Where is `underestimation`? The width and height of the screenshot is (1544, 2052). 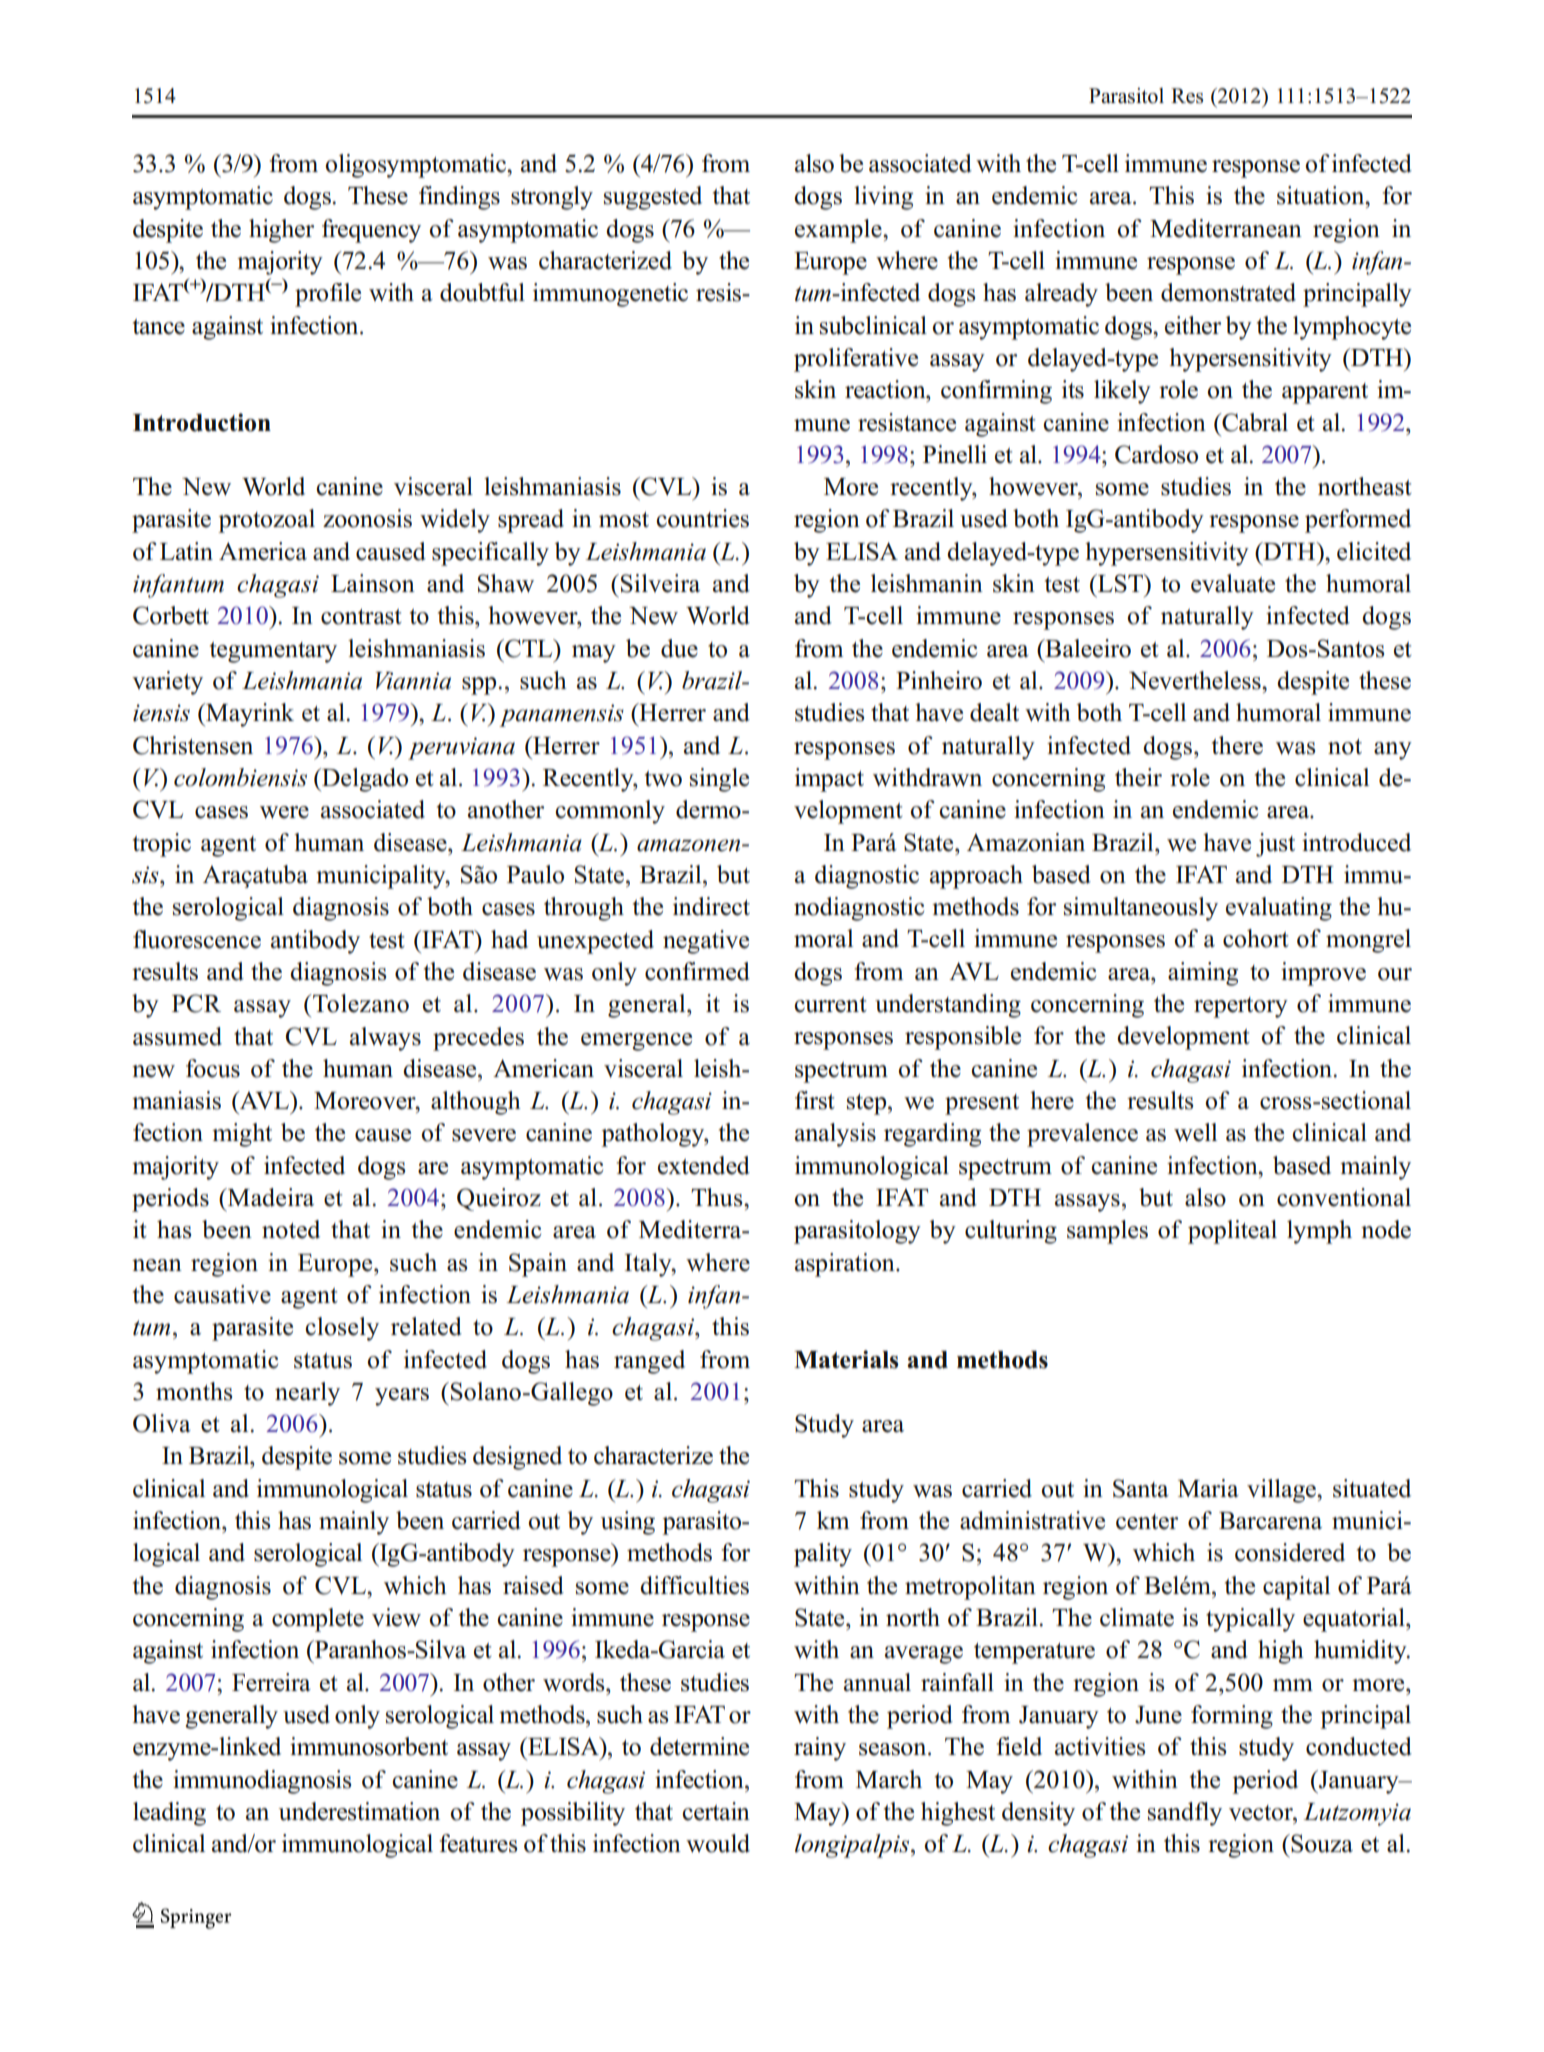 underestimation is located at coordinates (359, 1811).
